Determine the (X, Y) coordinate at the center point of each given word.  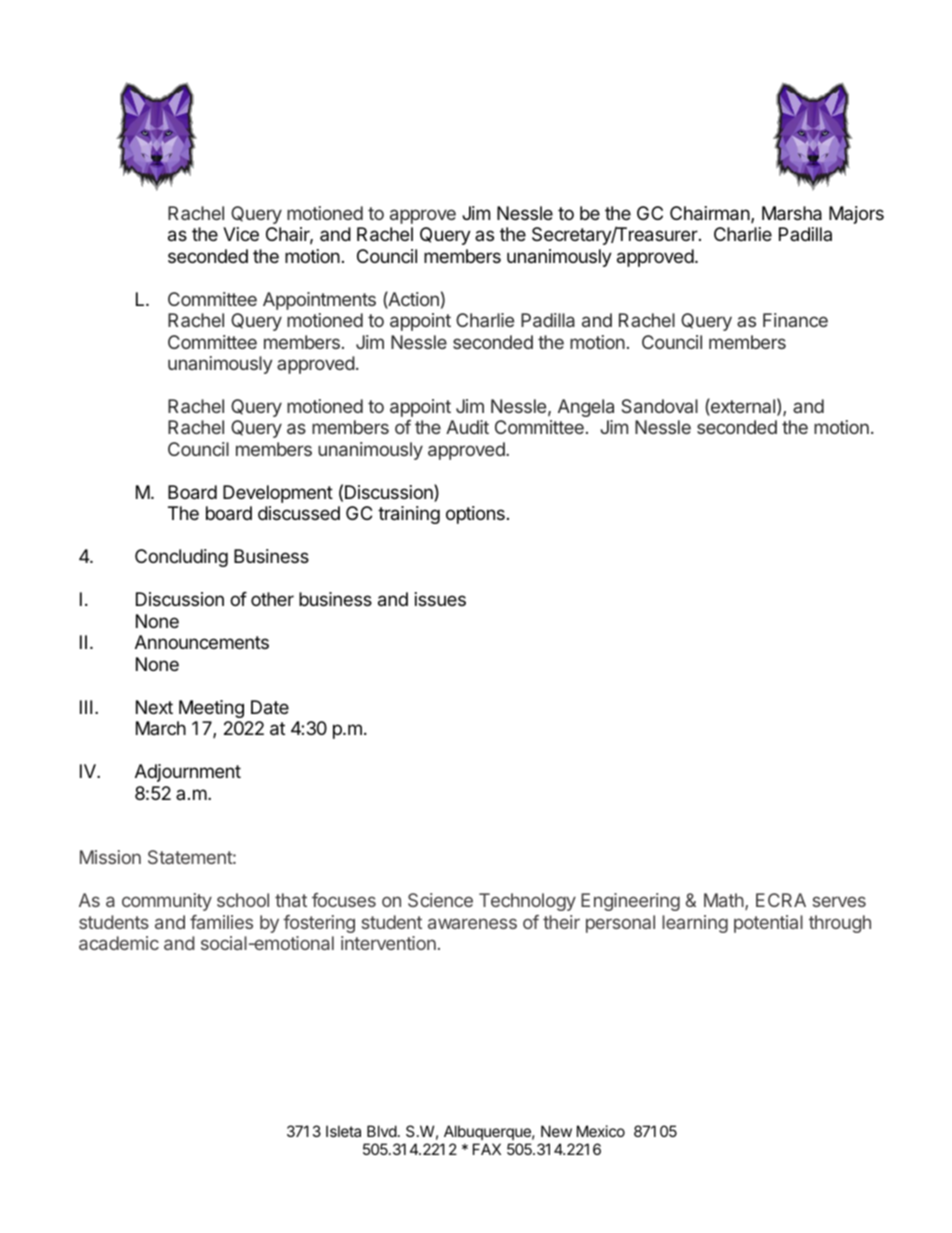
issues (440, 599)
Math (724, 900)
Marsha (792, 213)
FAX (487, 1149)
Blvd (382, 1131)
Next (154, 707)
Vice (241, 234)
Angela (586, 408)
